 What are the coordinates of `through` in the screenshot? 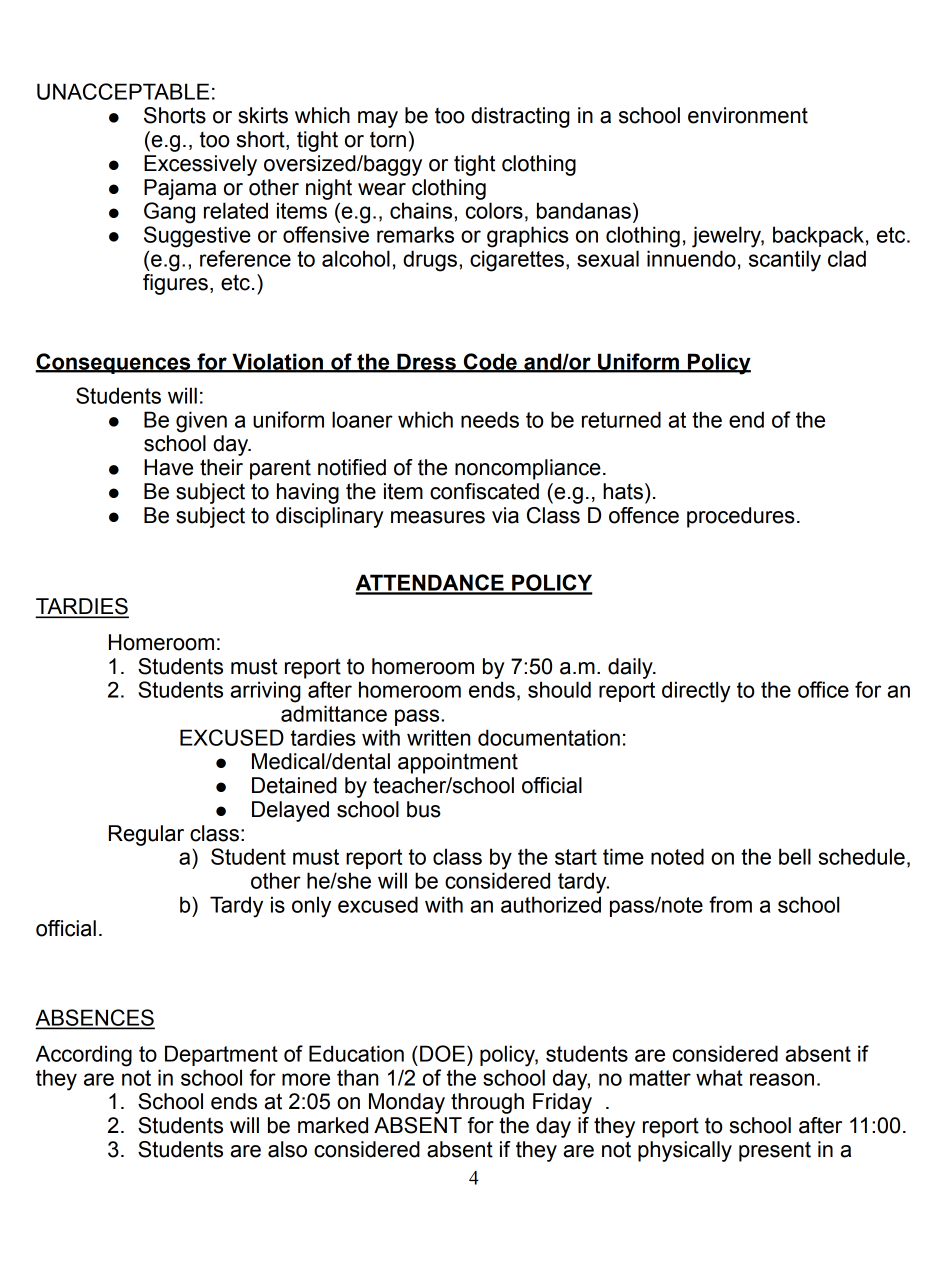 It's located at (487, 1103).
